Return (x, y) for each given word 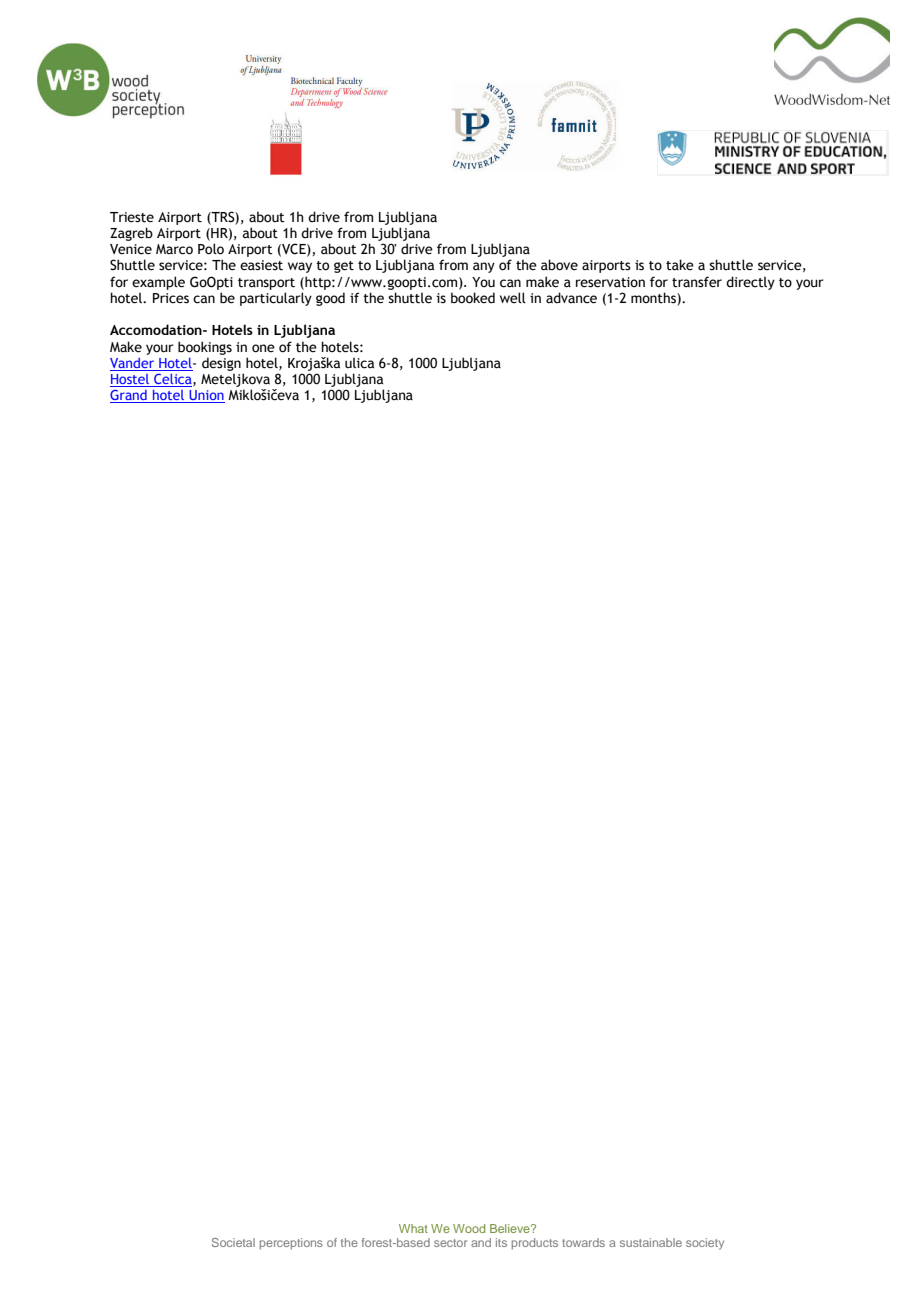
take (680, 265)
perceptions (291, 1244)
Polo (211, 249)
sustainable (651, 1242)
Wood (469, 1228)
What (413, 1228)
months (654, 299)
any (484, 267)
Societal (233, 1242)
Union (206, 396)
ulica (359, 363)
